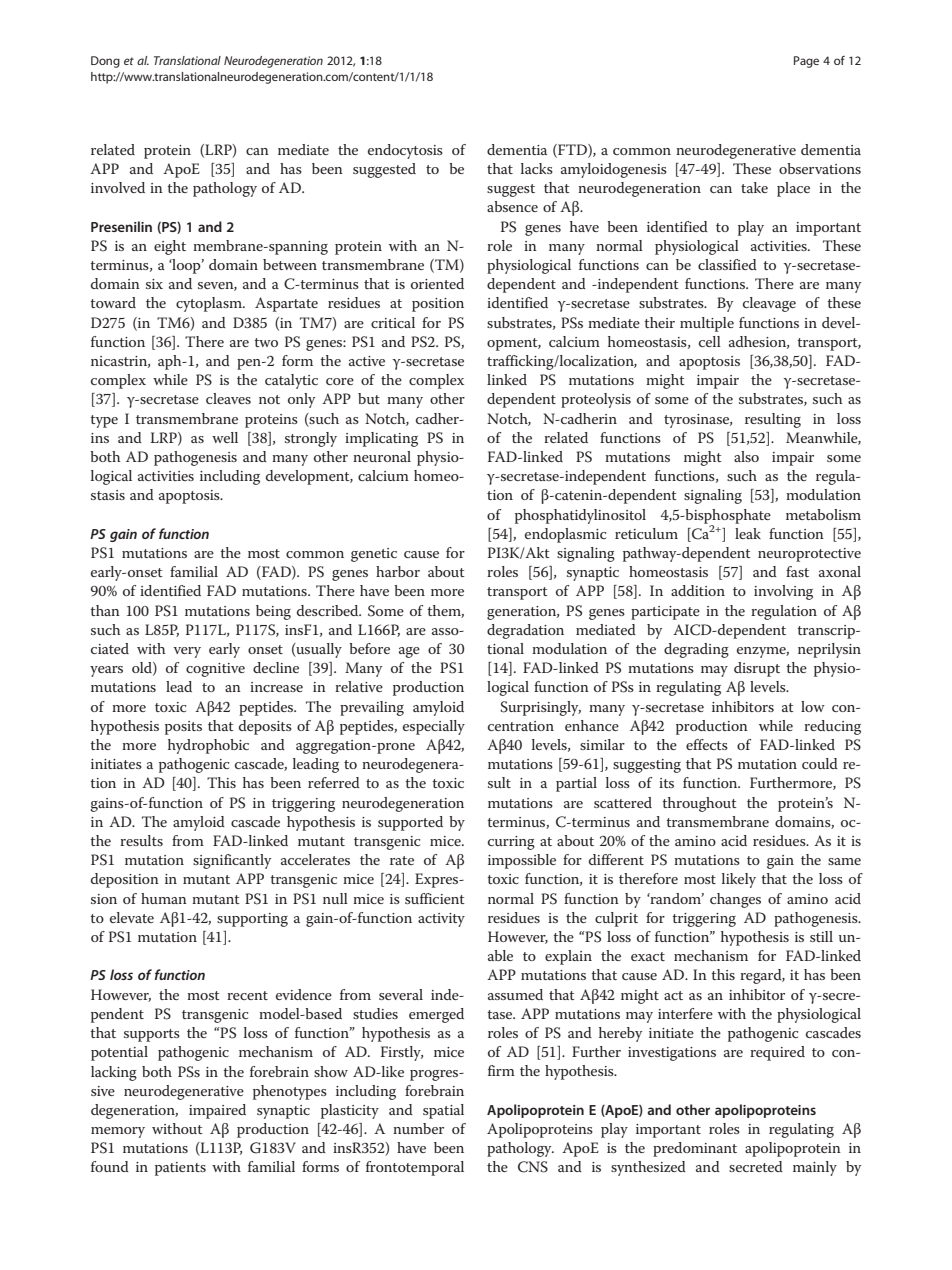 Image resolution: width=952 pixels, height=1270 pixels. What do you see at coordinates (443, 1111) in the page?
I see `spatial` at bounding box center [443, 1111].
